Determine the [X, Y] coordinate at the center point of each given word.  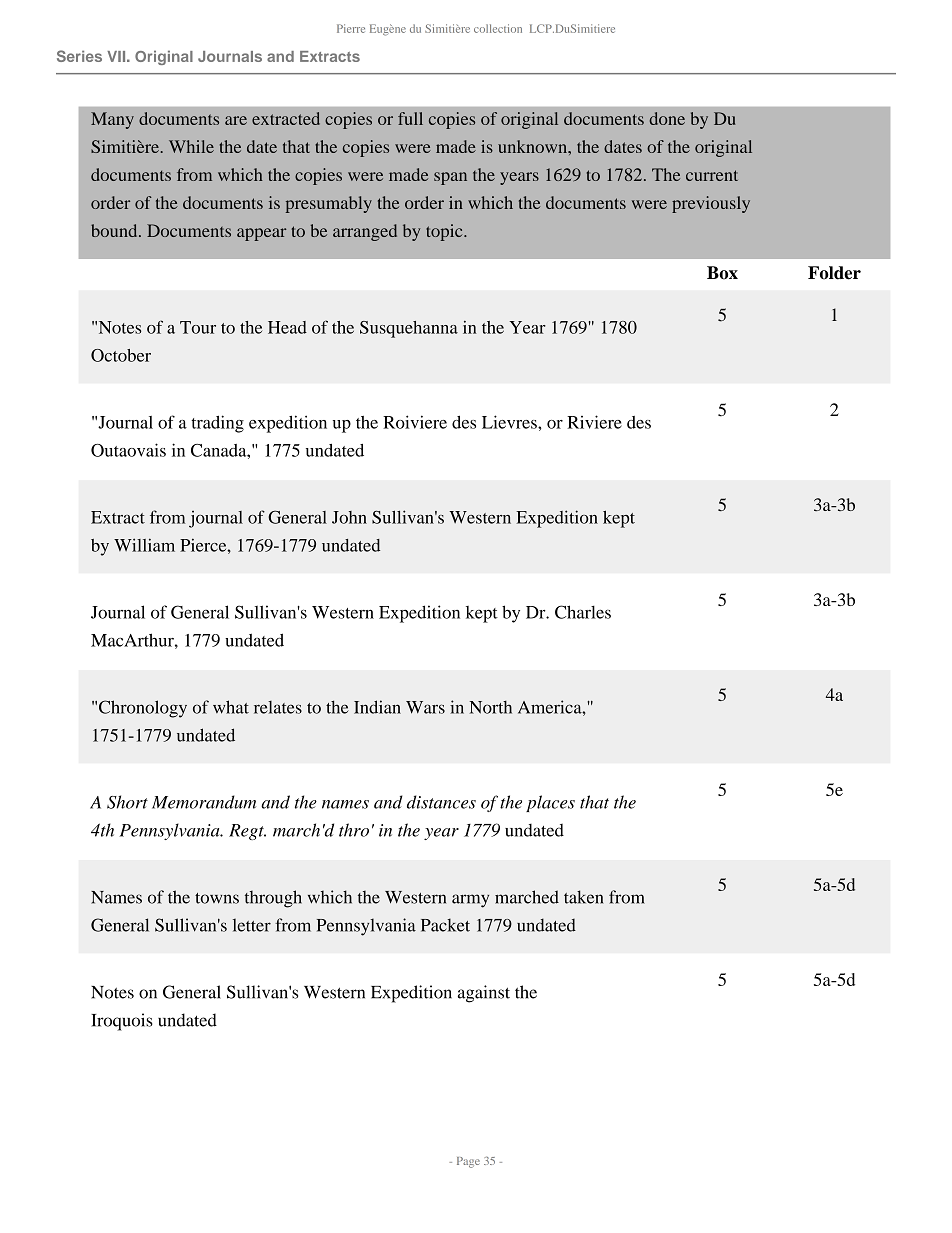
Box [722, 273]
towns [217, 898]
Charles [583, 612]
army [470, 901]
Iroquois [122, 1022]
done [667, 118]
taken [584, 897]
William [144, 545]
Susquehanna [409, 329]
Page [468, 1162]
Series [79, 56]
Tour [198, 327]
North [490, 707]
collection [498, 28]
